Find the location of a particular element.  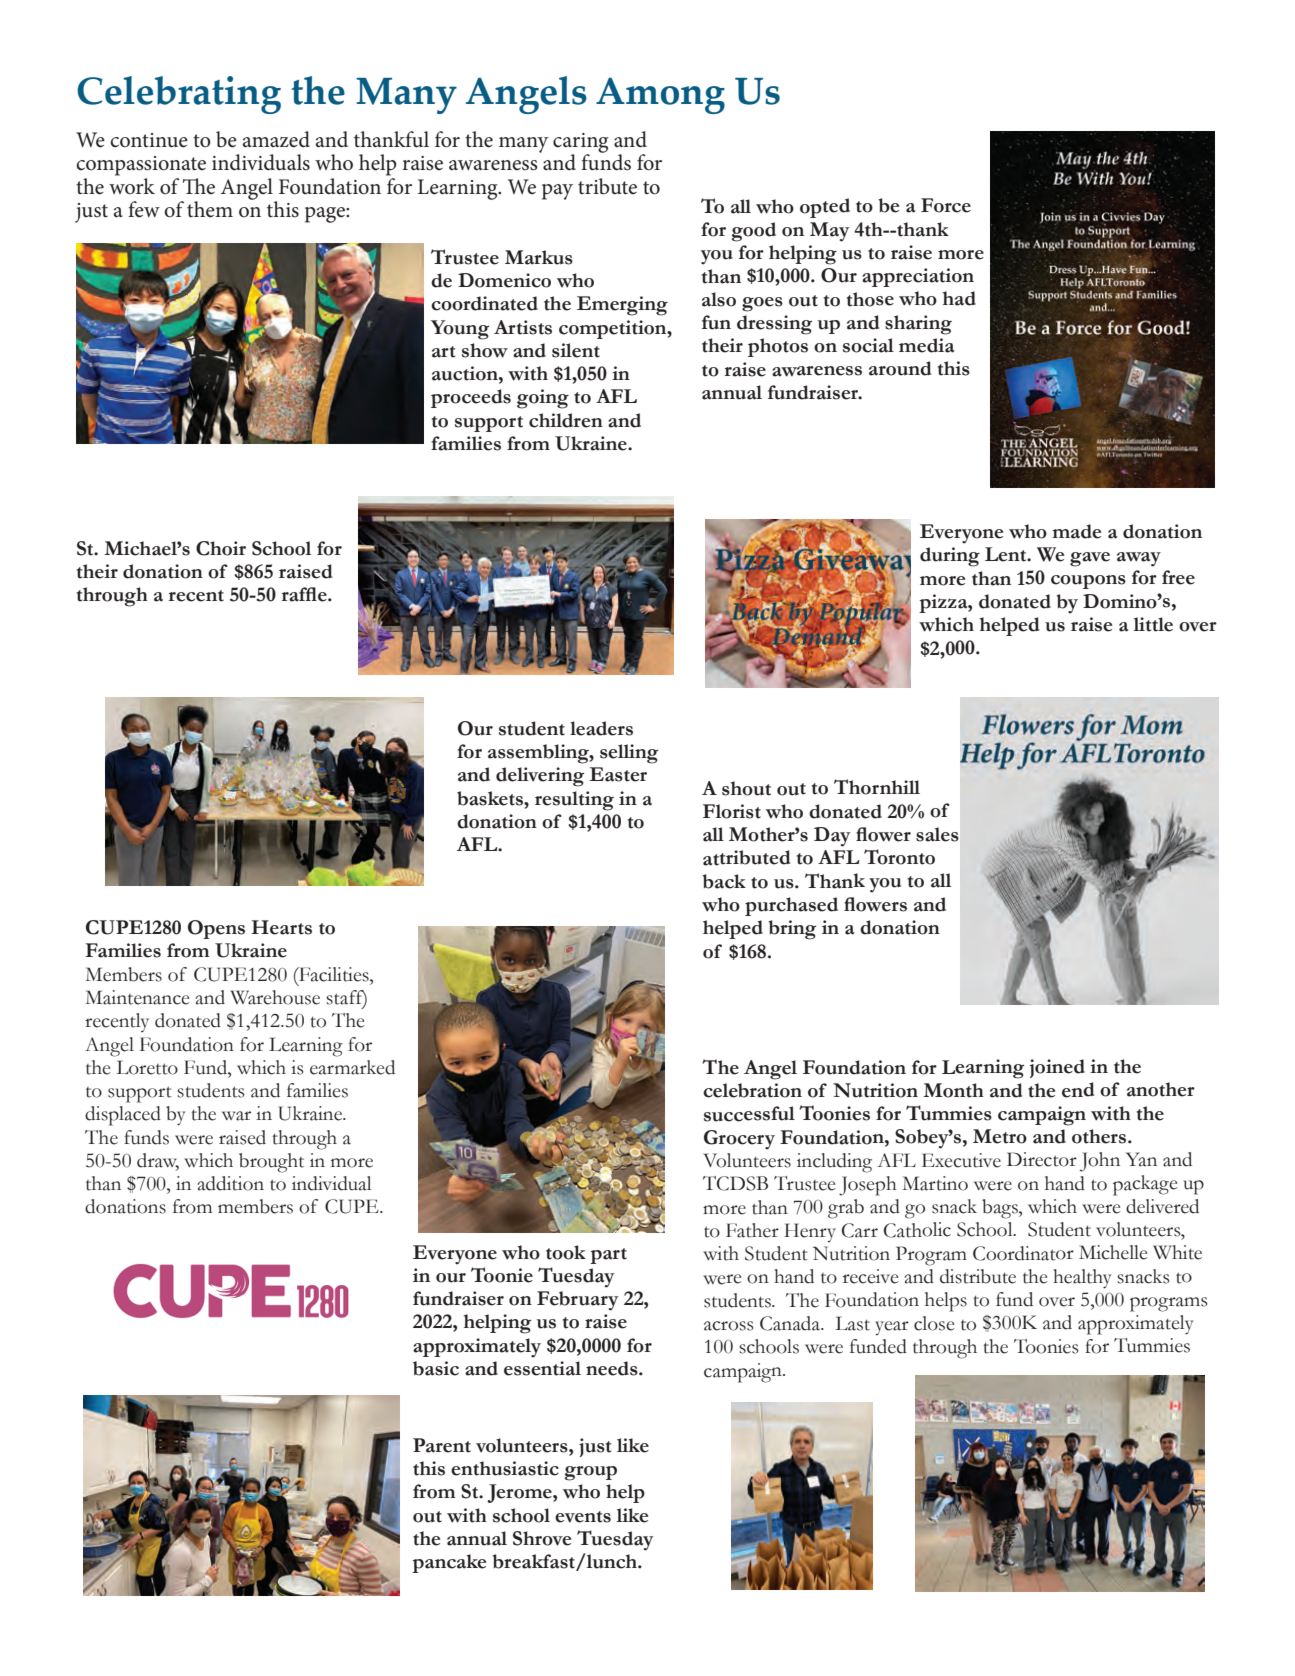

bags is located at coordinates (1001, 1209).
